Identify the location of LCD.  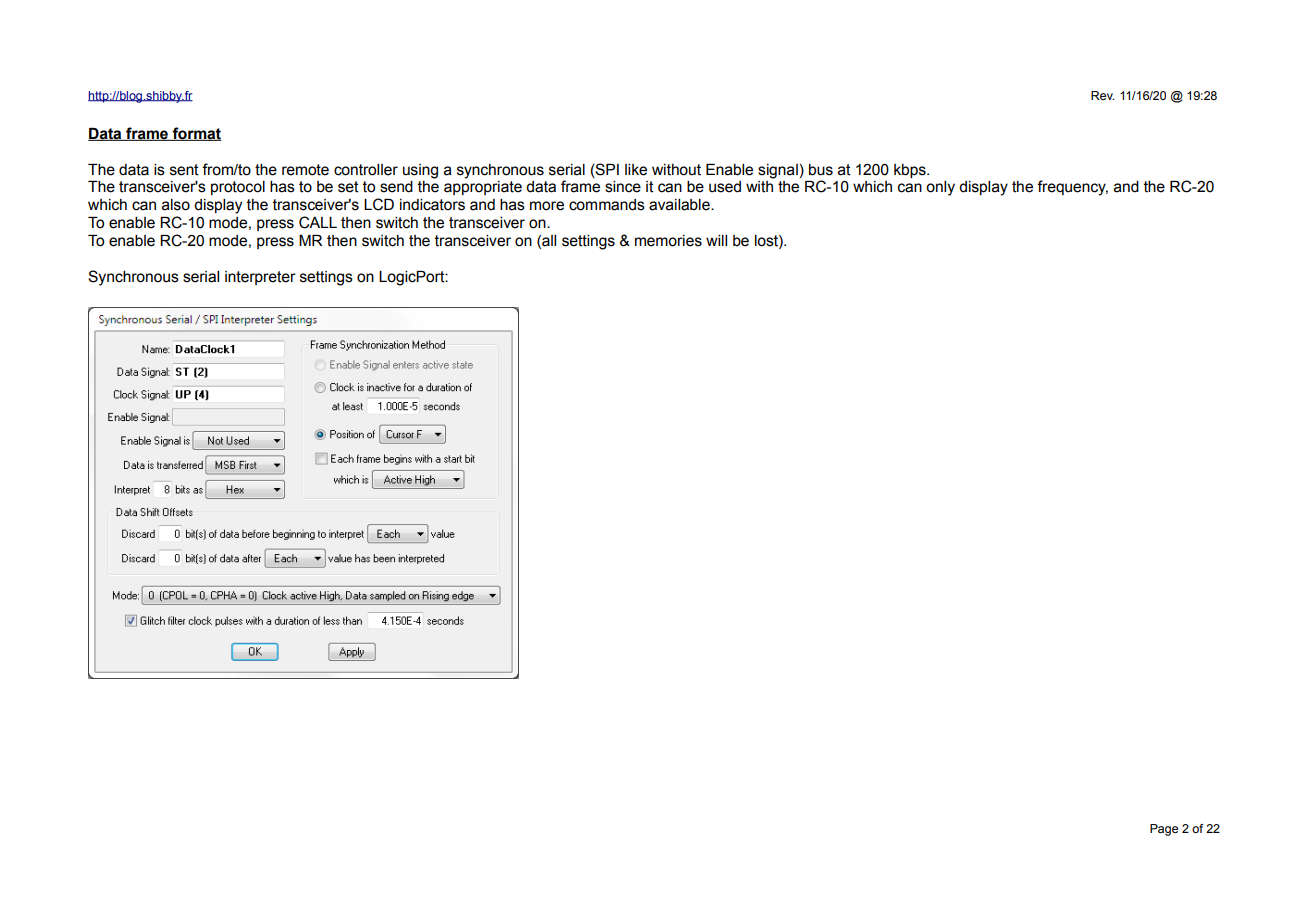
(379, 204).
